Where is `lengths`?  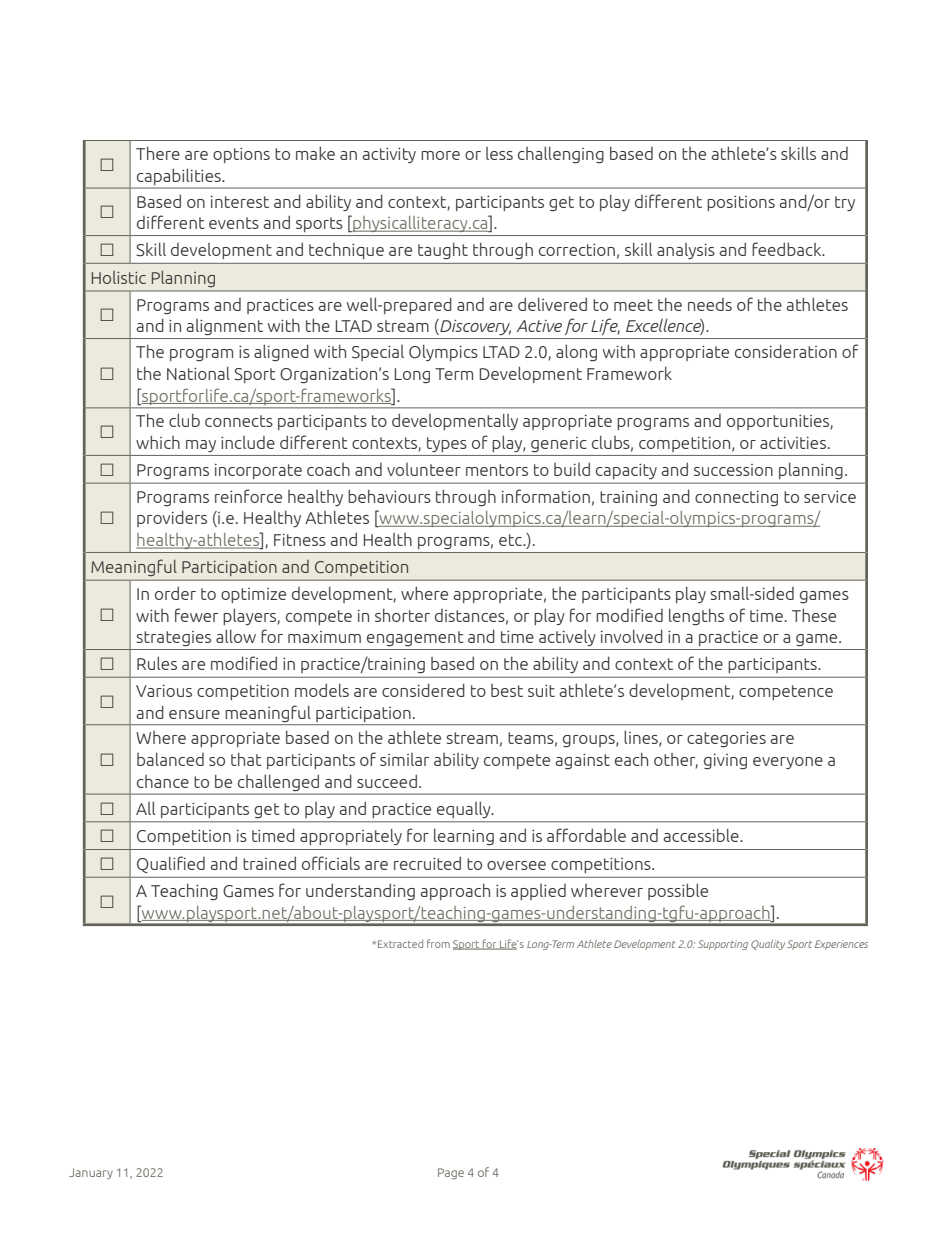
lengths is located at coordinates (696, 617).
